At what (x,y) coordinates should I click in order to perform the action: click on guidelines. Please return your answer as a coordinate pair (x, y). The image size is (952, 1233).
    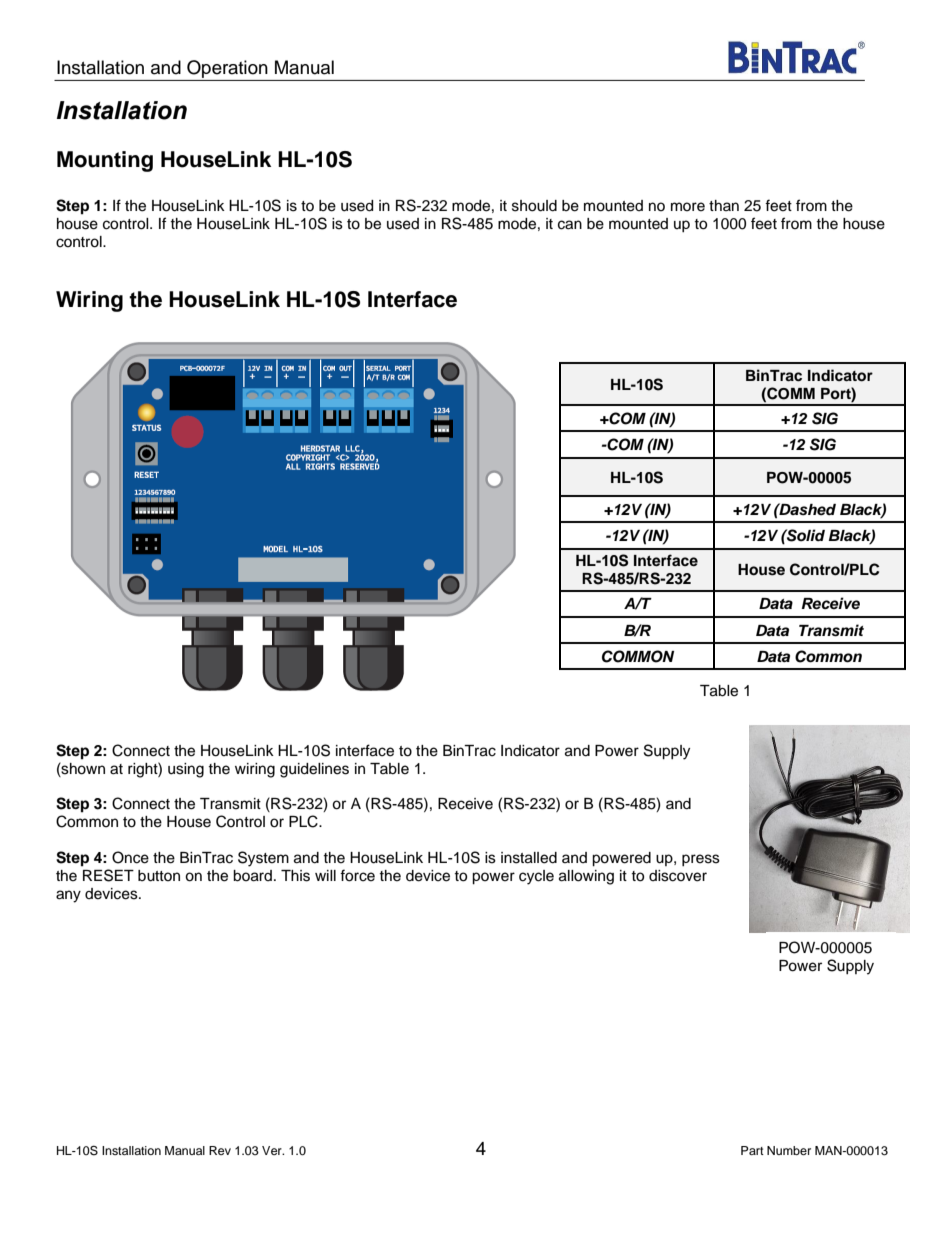
    Looking at the image, I should click on (314, 770).
